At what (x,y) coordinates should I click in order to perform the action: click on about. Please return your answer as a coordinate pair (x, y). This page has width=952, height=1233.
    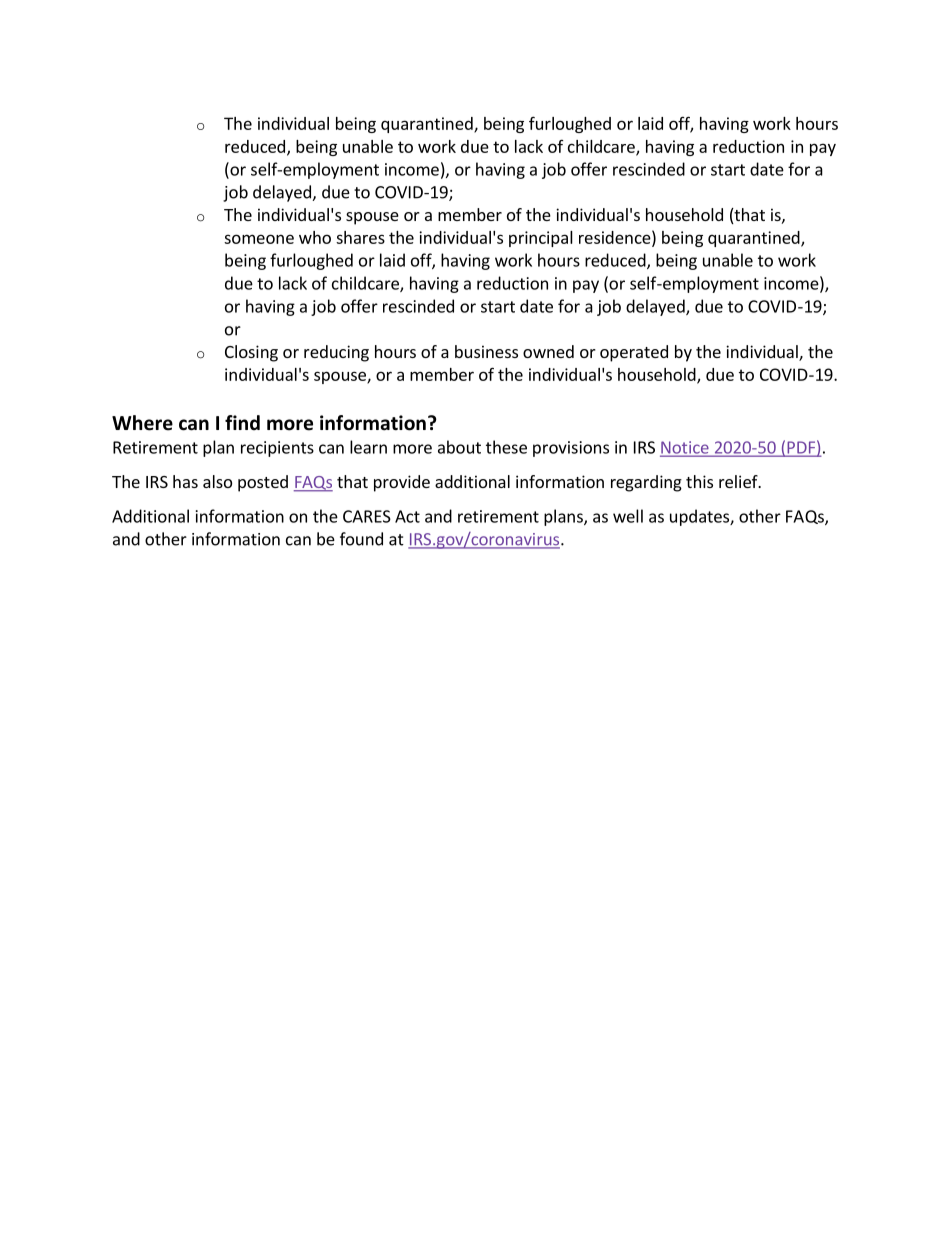
    Looking at the image, I should click on (459, 447).
